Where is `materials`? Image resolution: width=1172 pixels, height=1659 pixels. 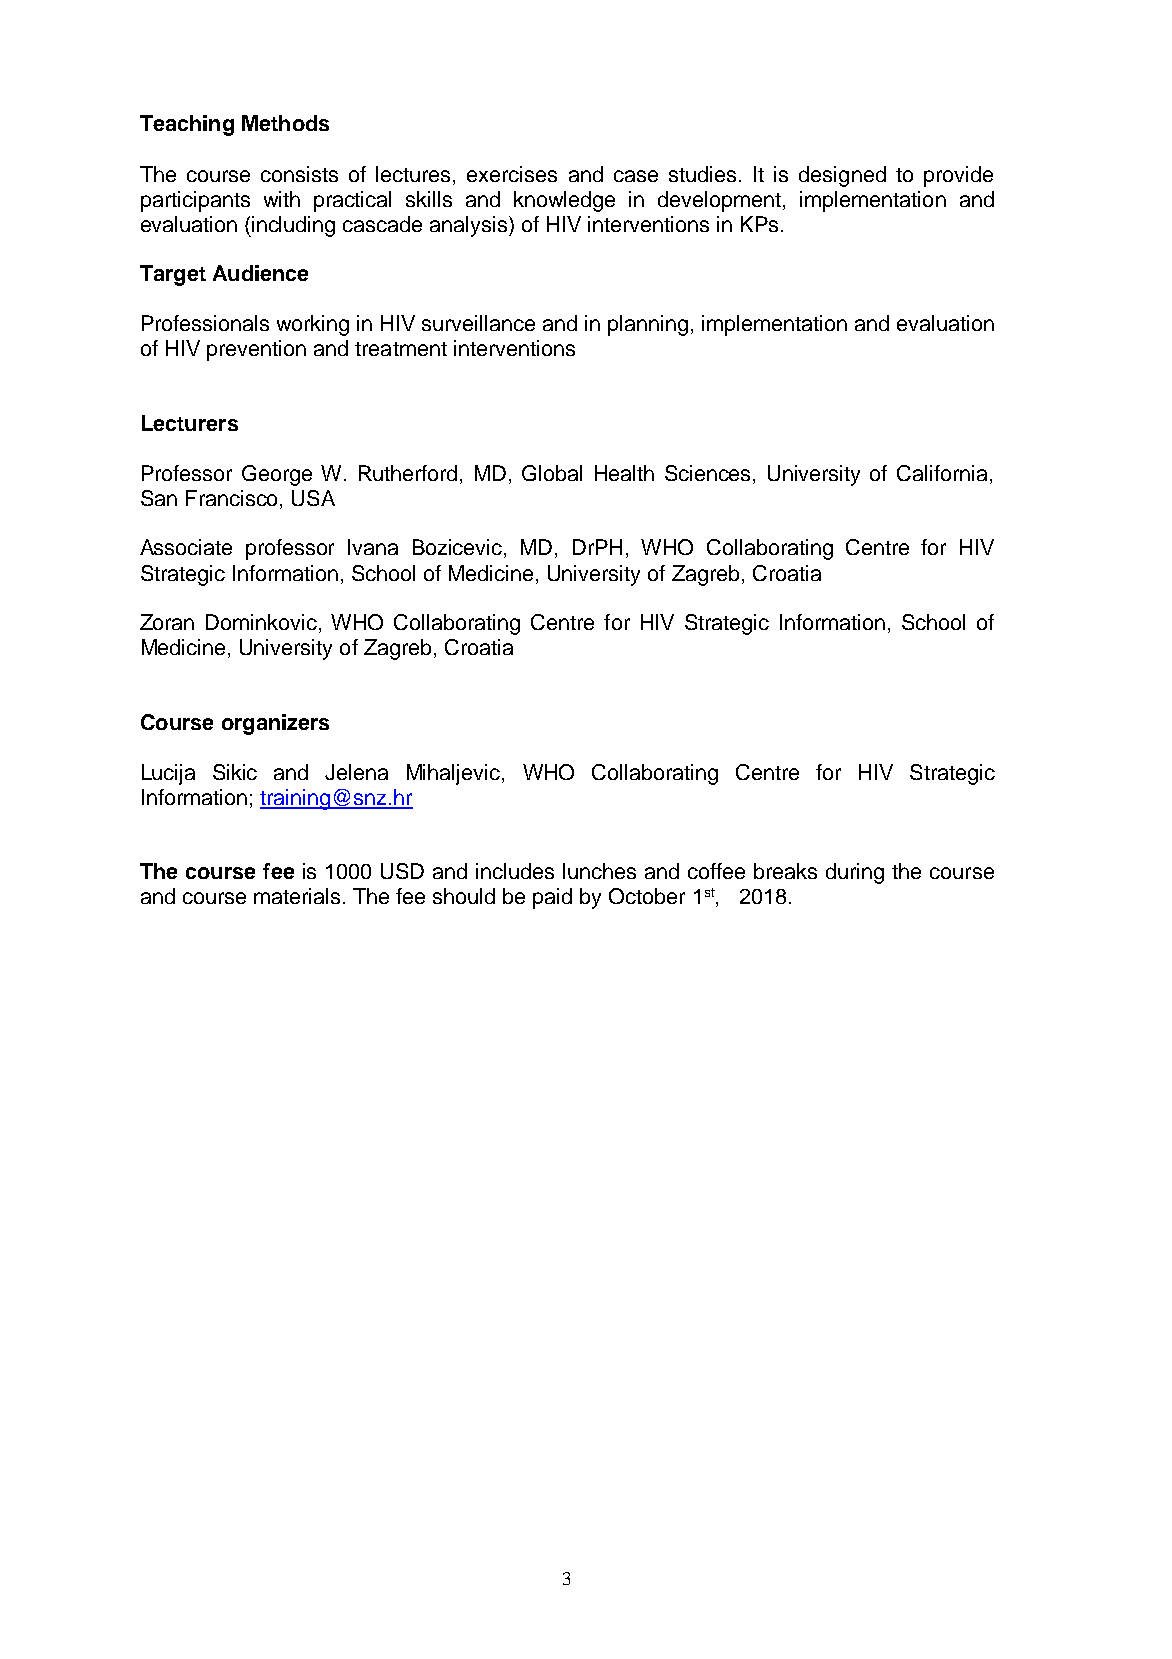 materials is located at coordinates (297, 896).
